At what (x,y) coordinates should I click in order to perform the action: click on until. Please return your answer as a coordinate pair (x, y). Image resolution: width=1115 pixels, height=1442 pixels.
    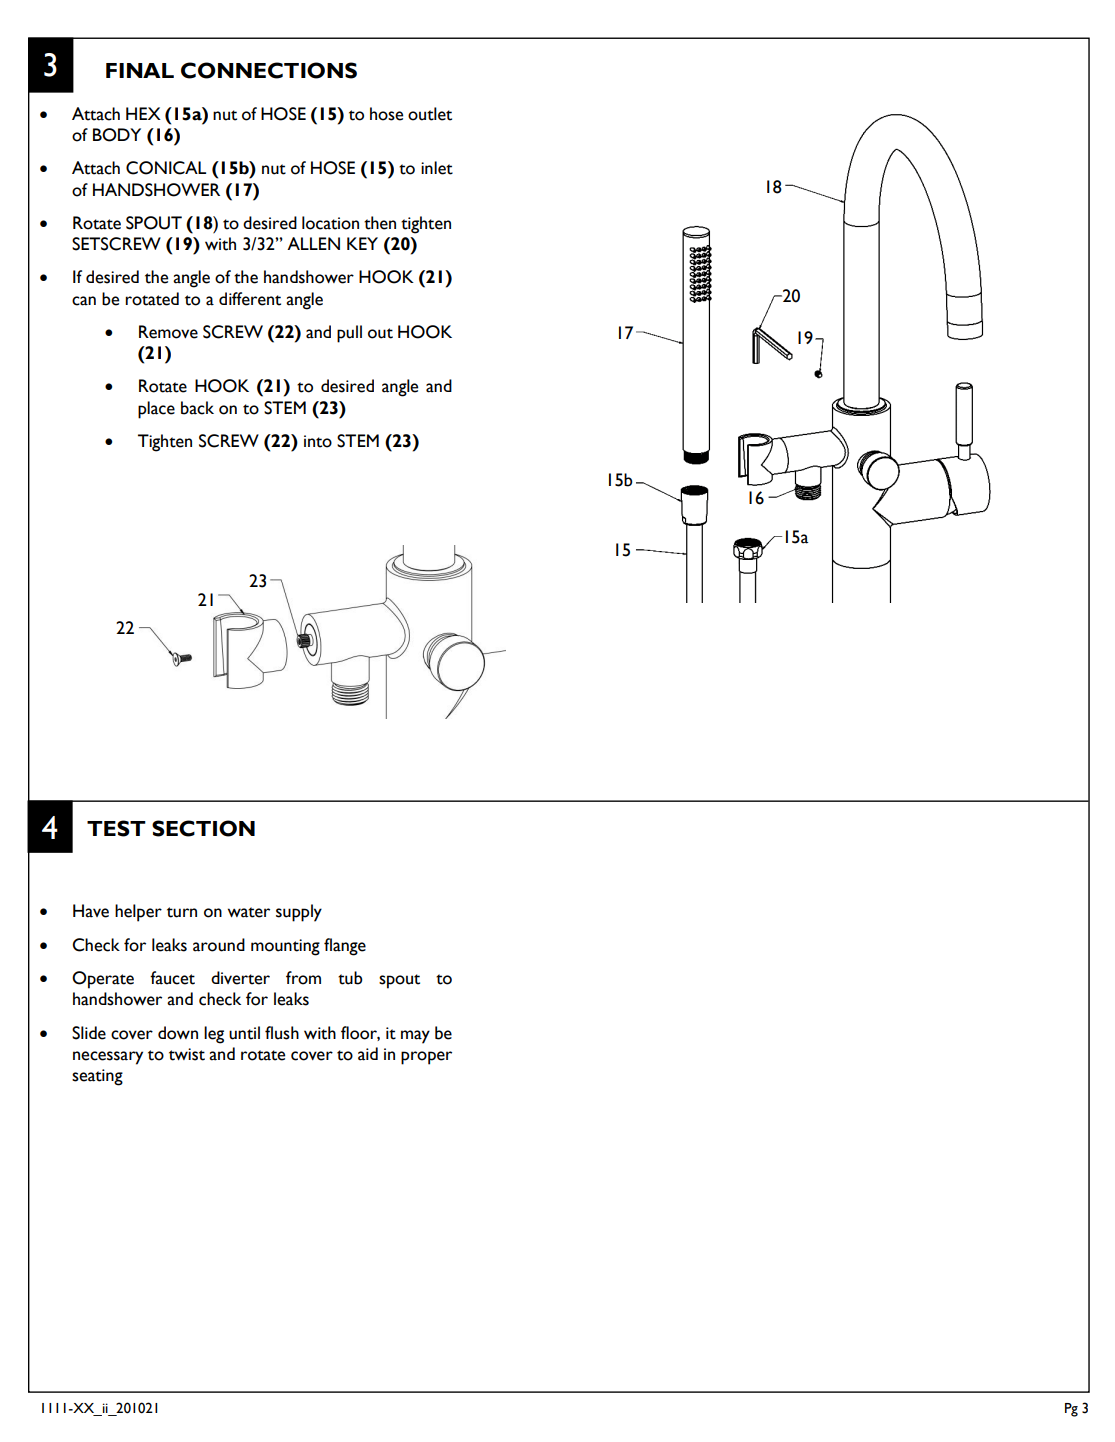
    Looking at the image, I should click on (244, 1033).
